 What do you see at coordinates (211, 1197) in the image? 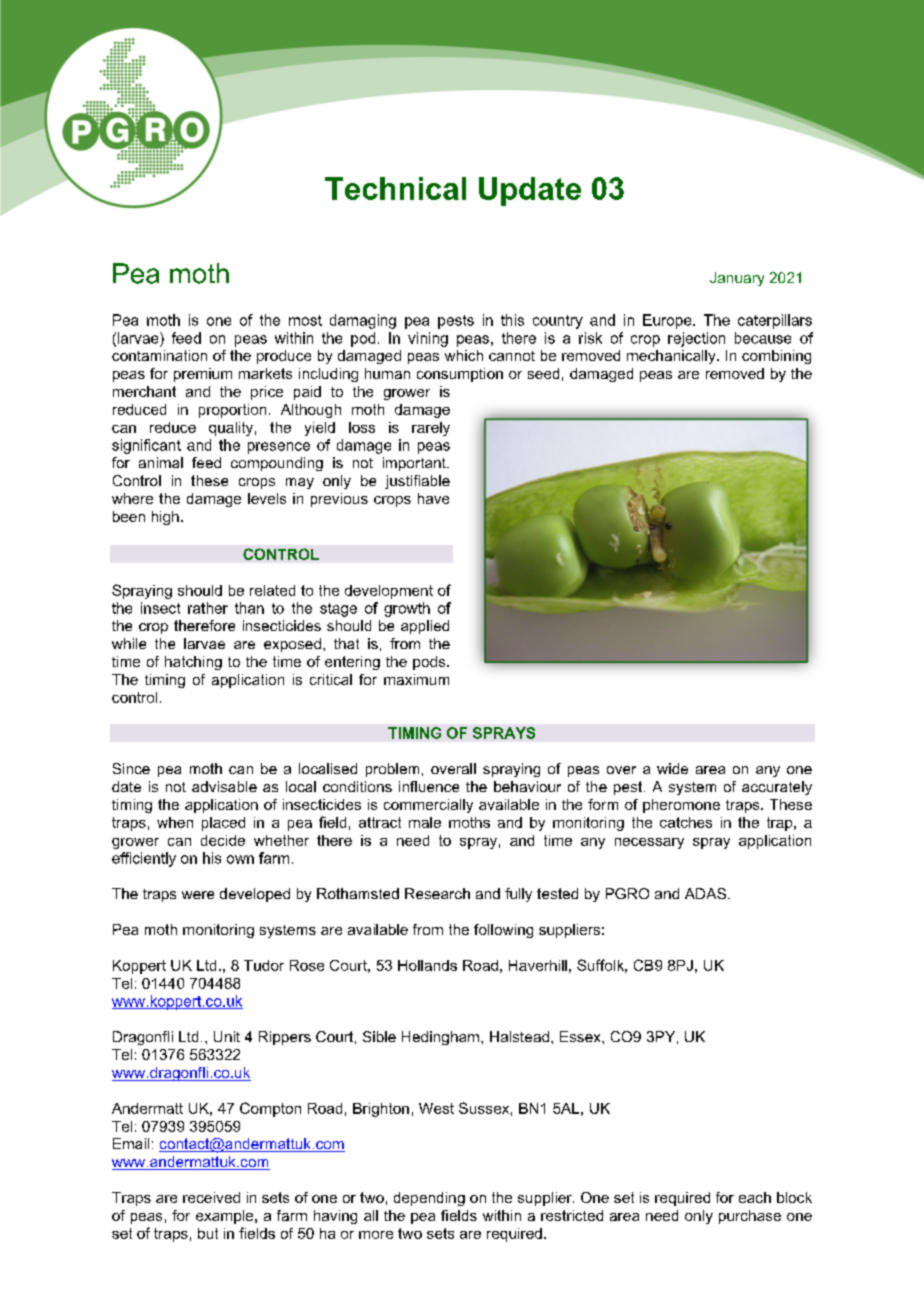
I see `received` at bounding box center [211, 1197].
